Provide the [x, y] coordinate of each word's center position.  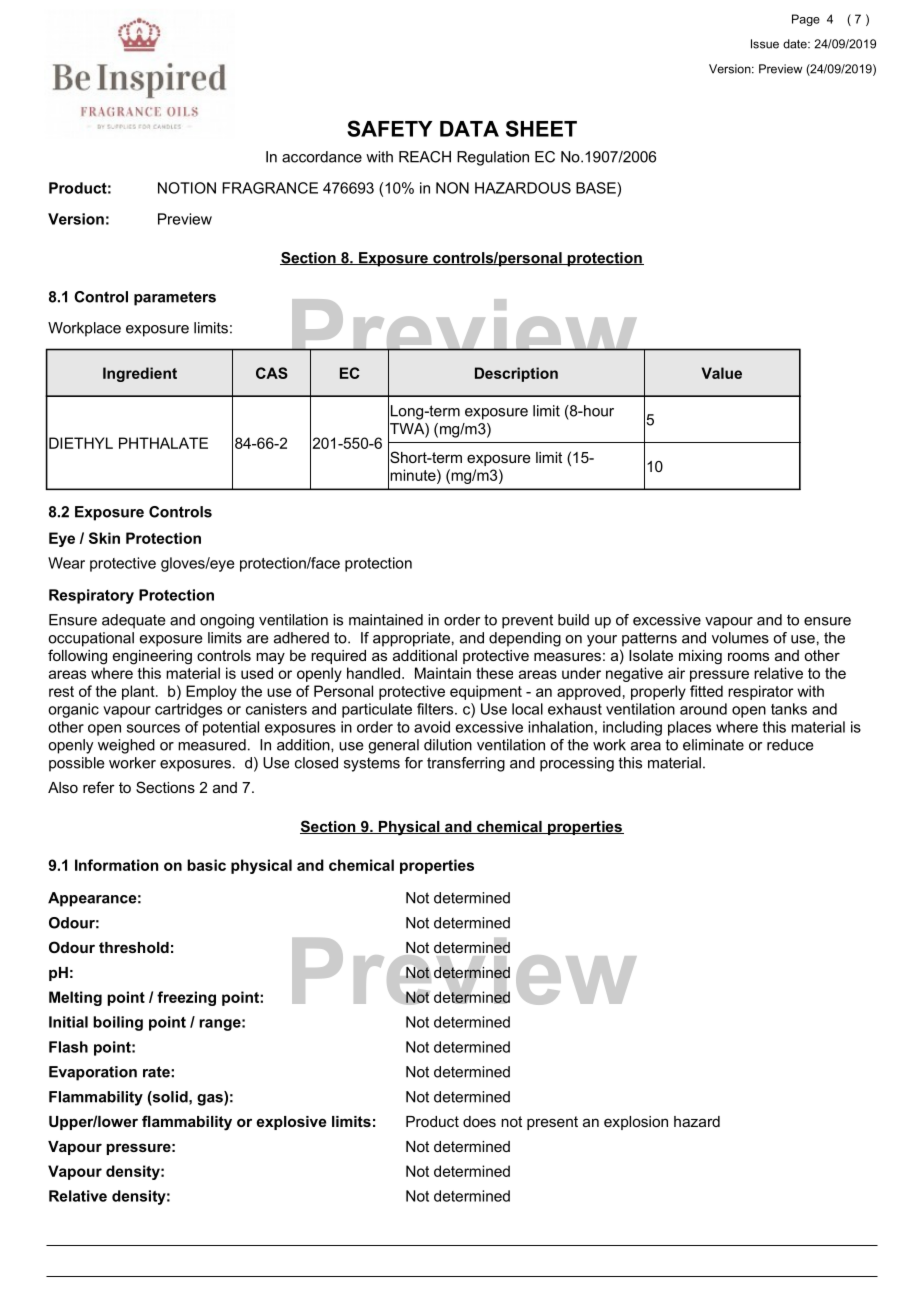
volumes [740, 638]
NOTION [187, 188]
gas [211, 1100]
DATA [469, 129]
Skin [104, 538]
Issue [765, 44]
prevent [527, 621]
